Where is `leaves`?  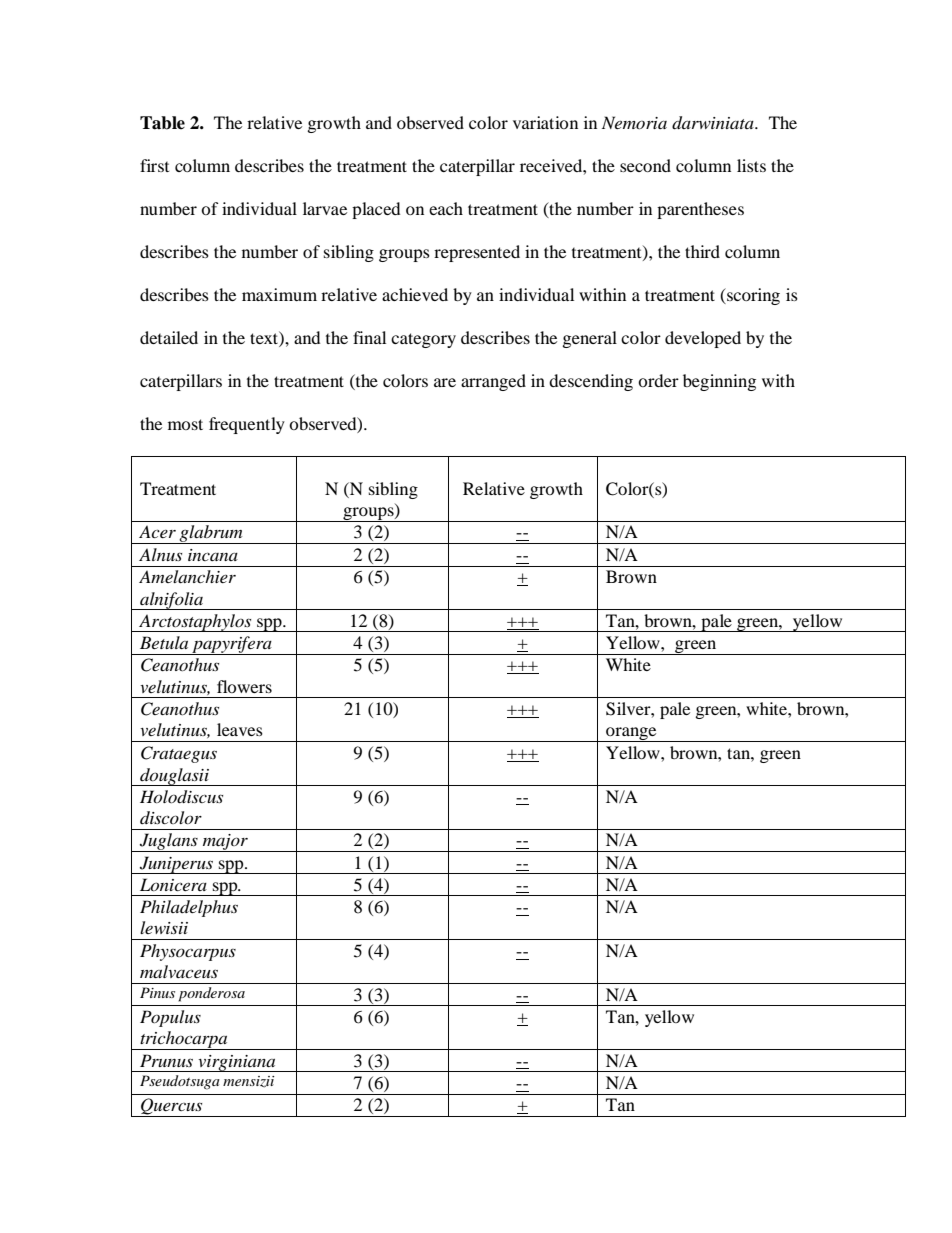 leaves is located at coordinates (240, 729).
